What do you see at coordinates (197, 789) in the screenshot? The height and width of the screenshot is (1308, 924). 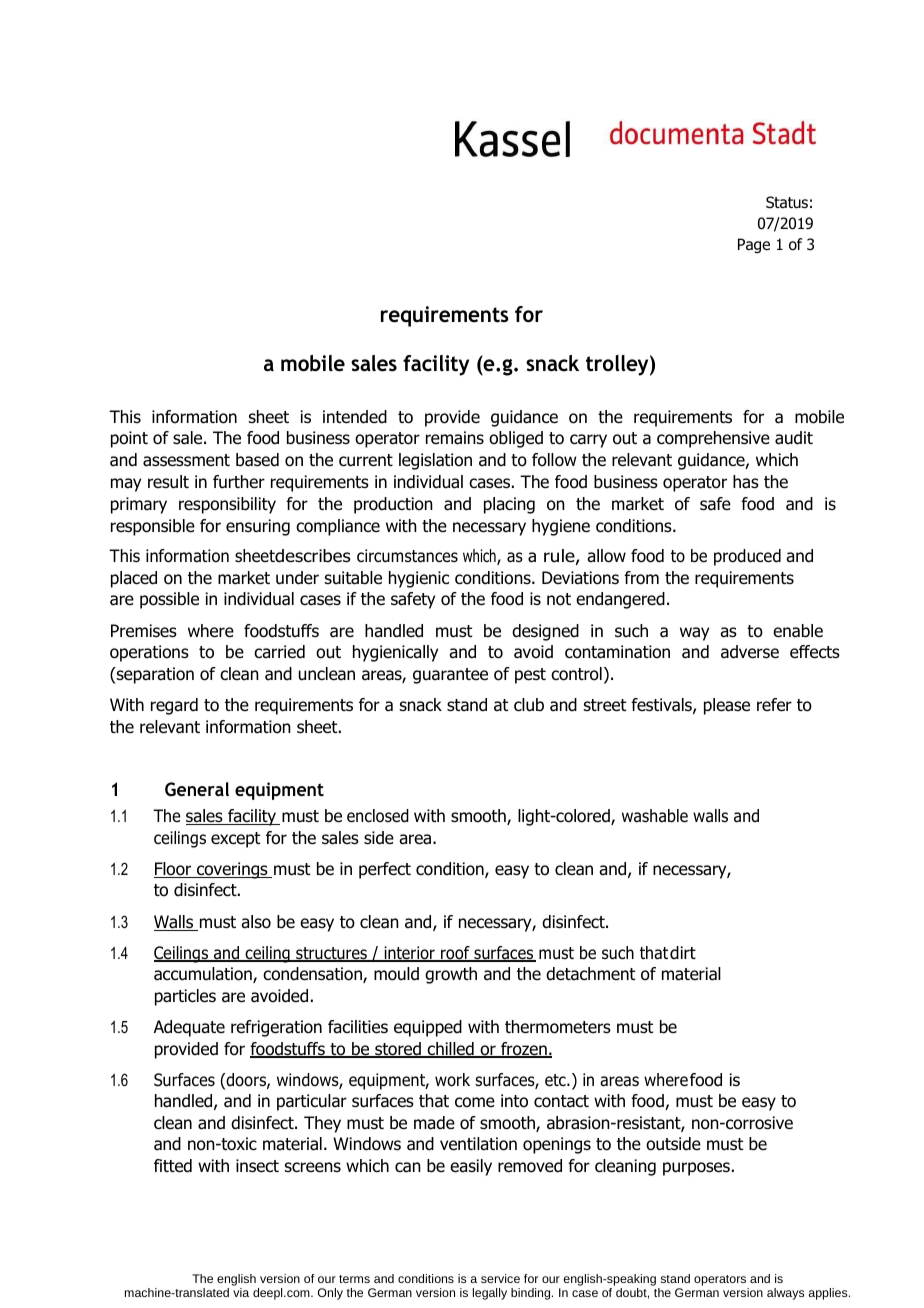 I see `General` at bounding box center [197, 789].
